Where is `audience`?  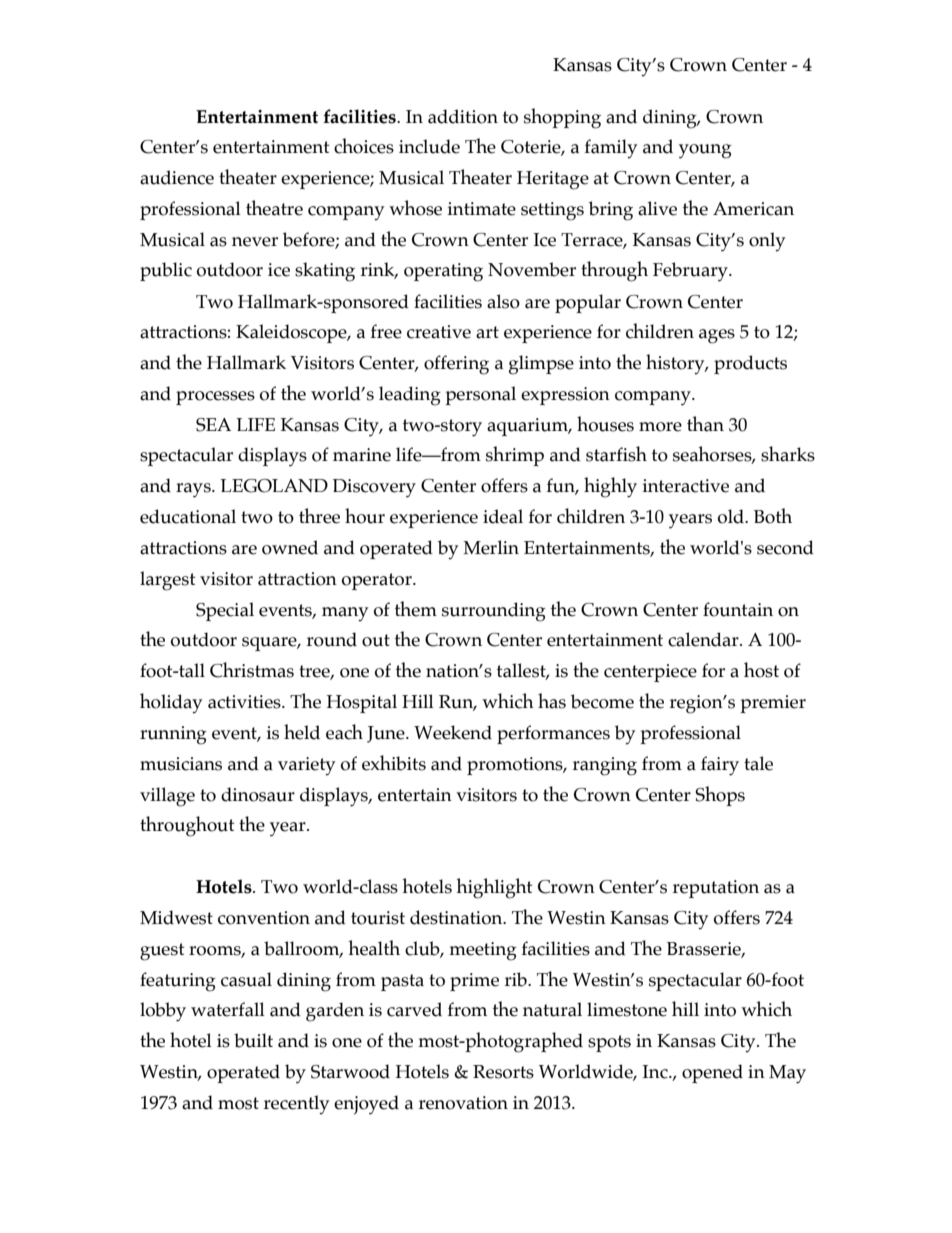
audience is located at coordinates (177, 177).
